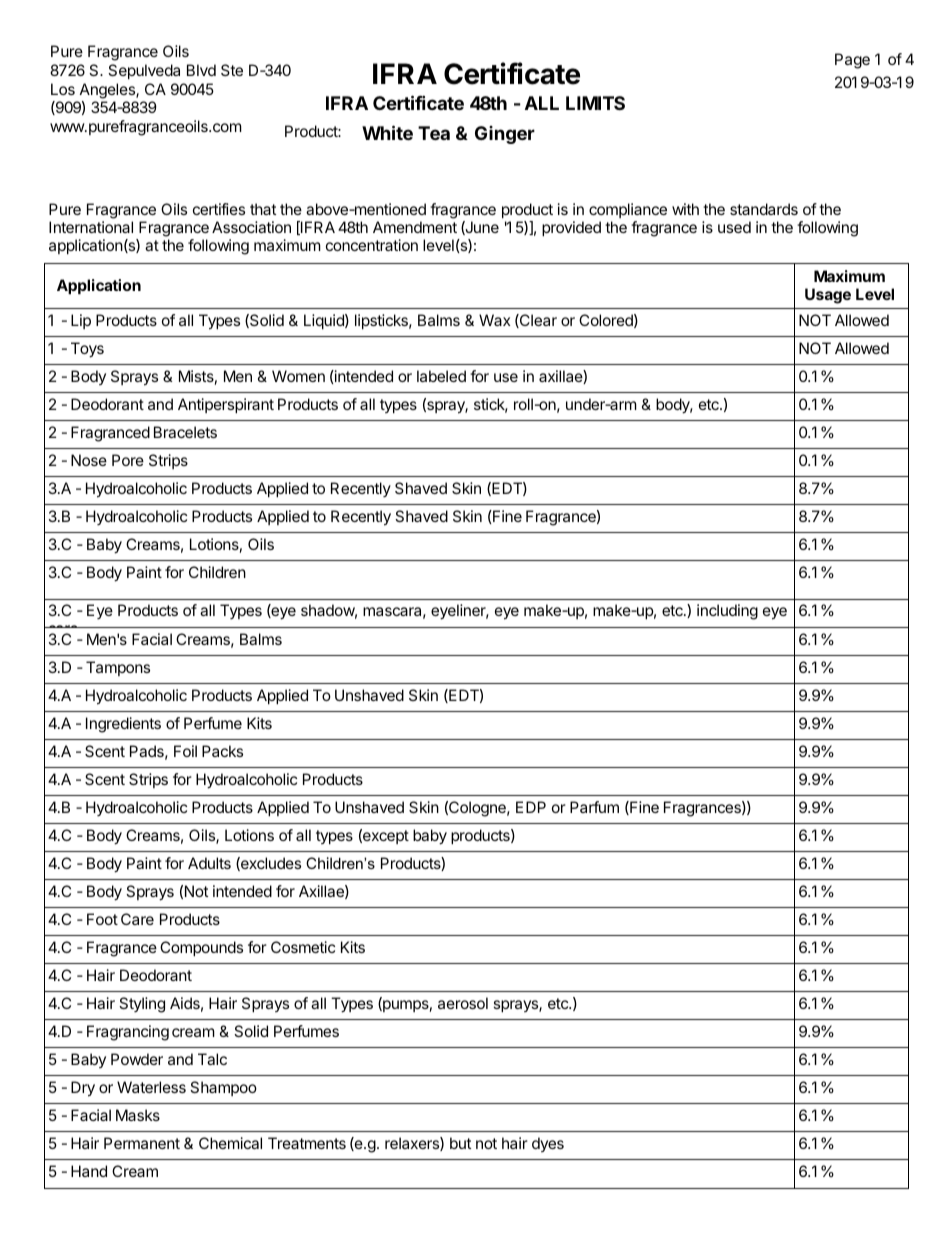 The image size is (952, 1233). Describe the element at coordinates (87, 350) in the image. I see `Toys` at that location.
